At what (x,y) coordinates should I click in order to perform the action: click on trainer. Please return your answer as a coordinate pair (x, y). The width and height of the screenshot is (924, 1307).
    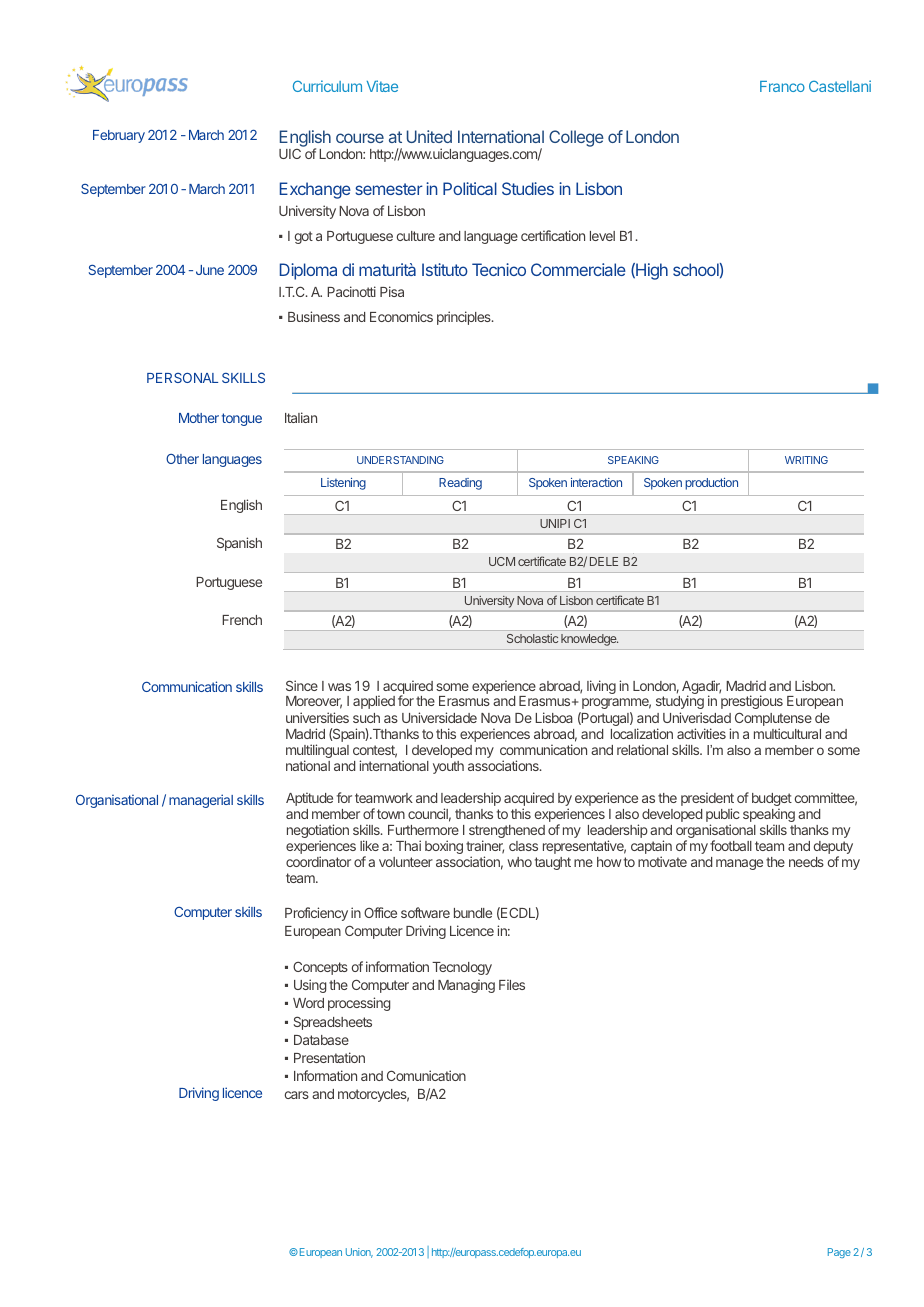
    Looking at the image, I should click on (485, 847).
